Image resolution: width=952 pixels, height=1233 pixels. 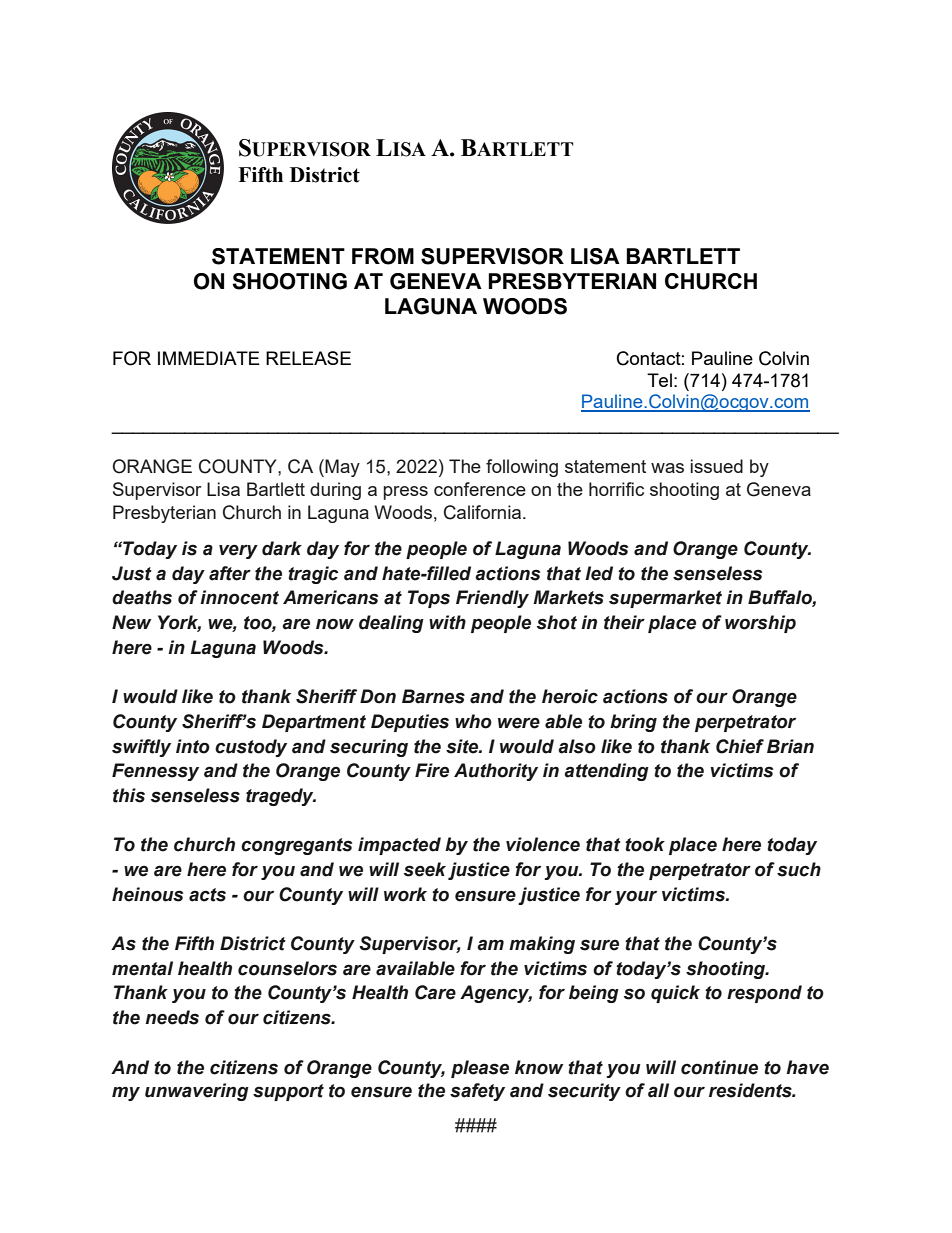 What do you see at coordinates (197, 1092) in the screenshot?
I see `unwavering` at bounding box center [197, 1092].
